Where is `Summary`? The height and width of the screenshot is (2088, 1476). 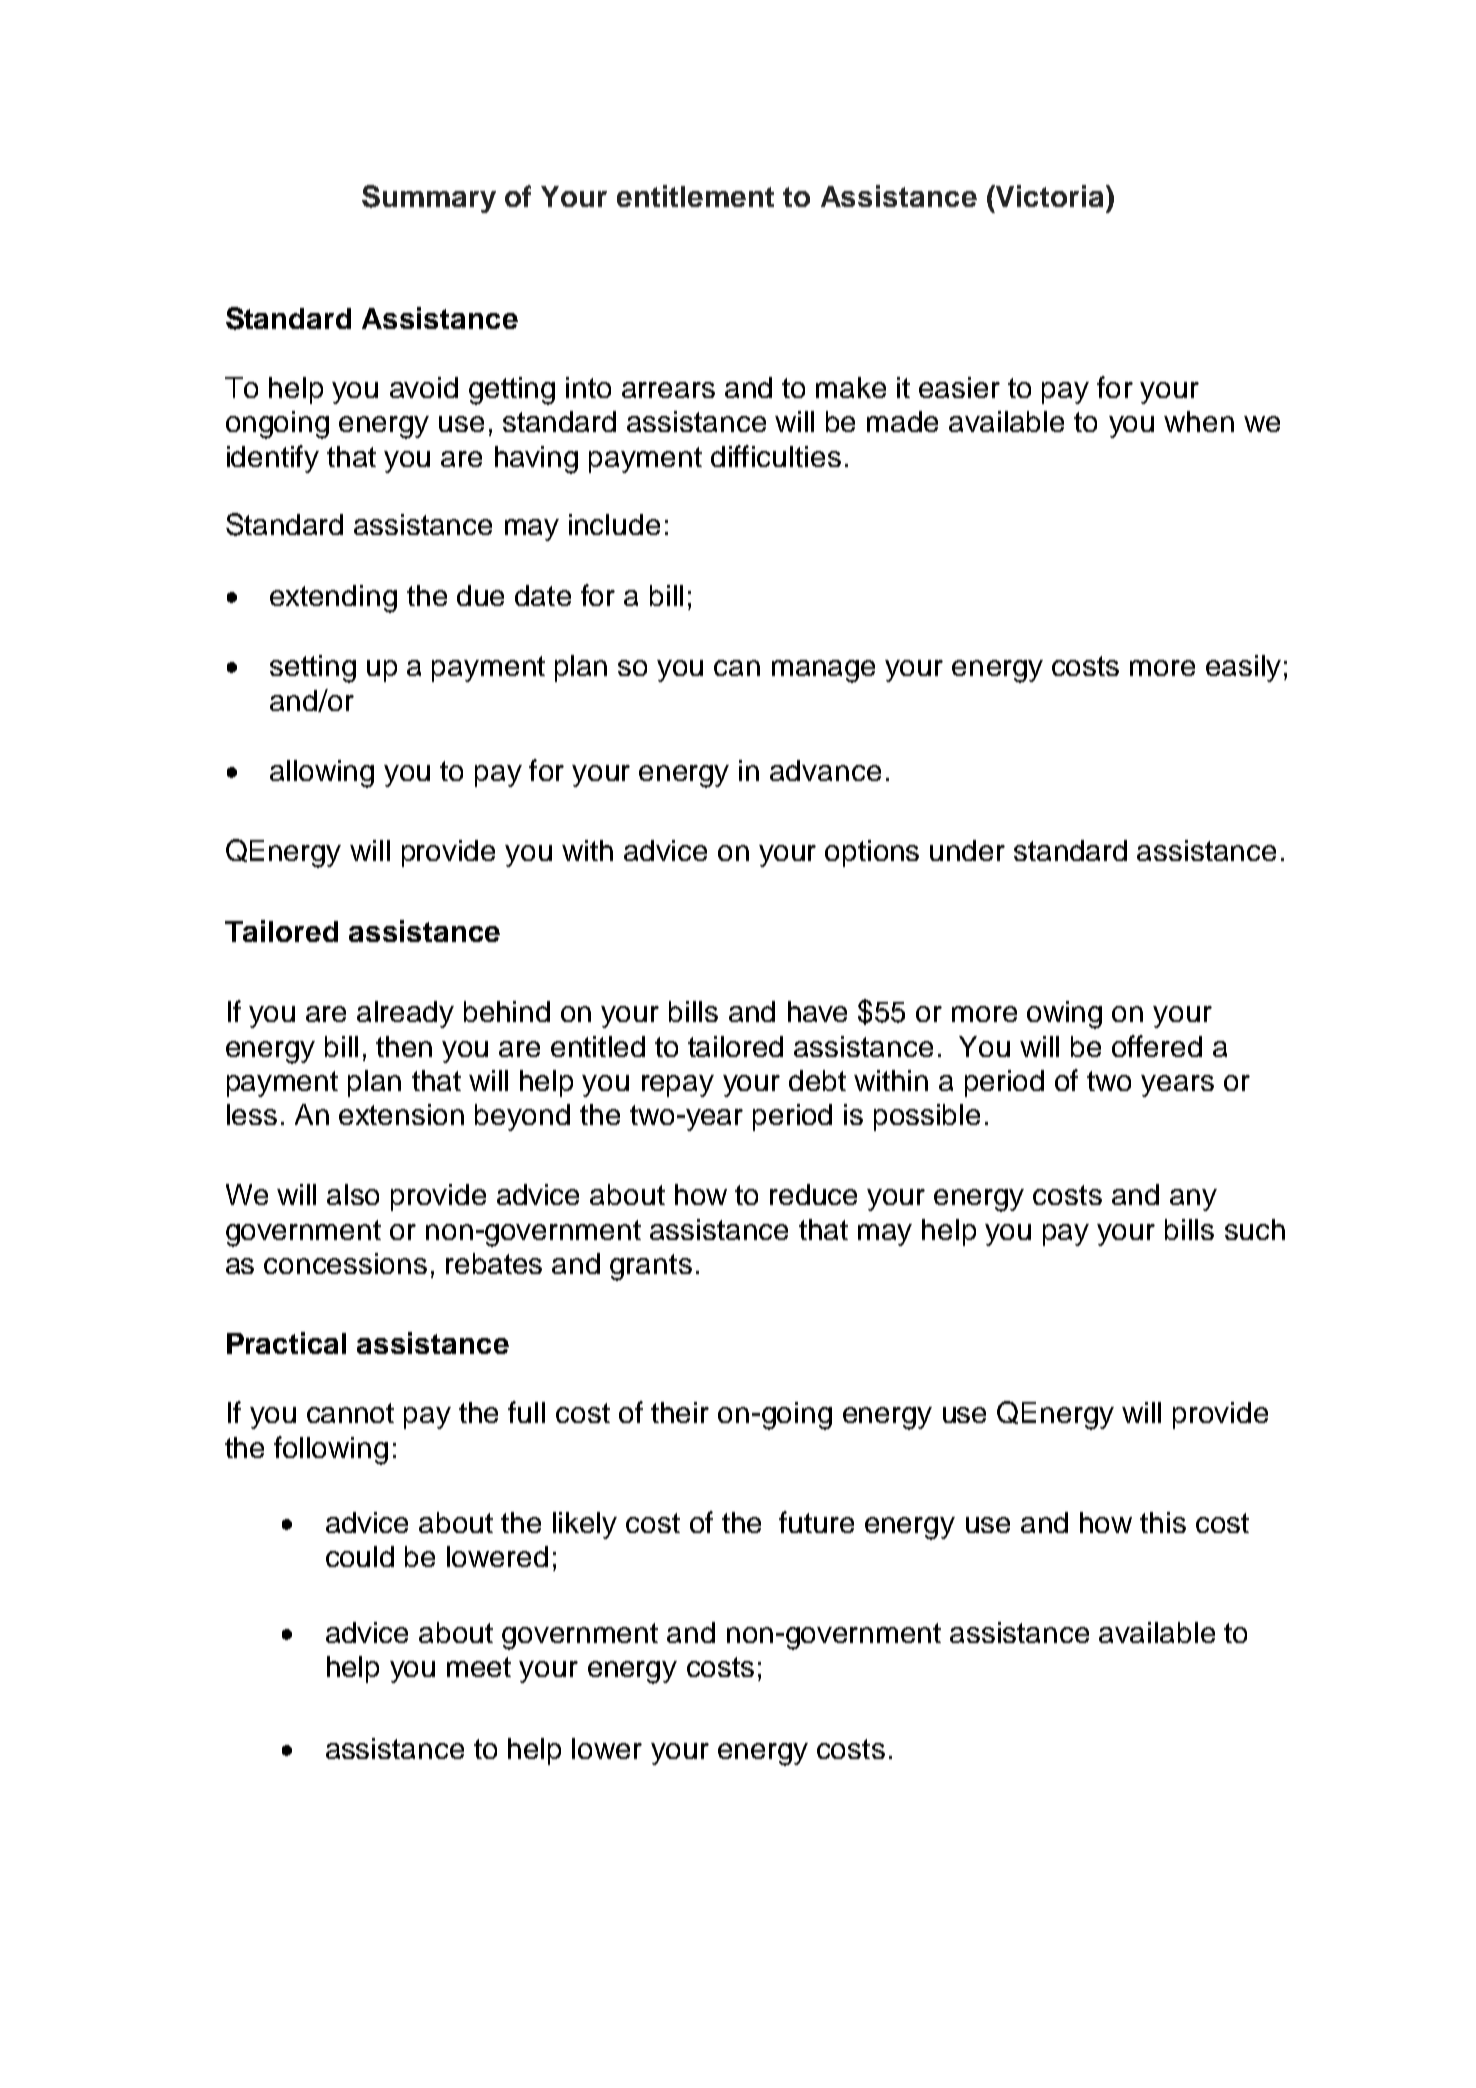
Summary is located at coordinates (429, 199).
